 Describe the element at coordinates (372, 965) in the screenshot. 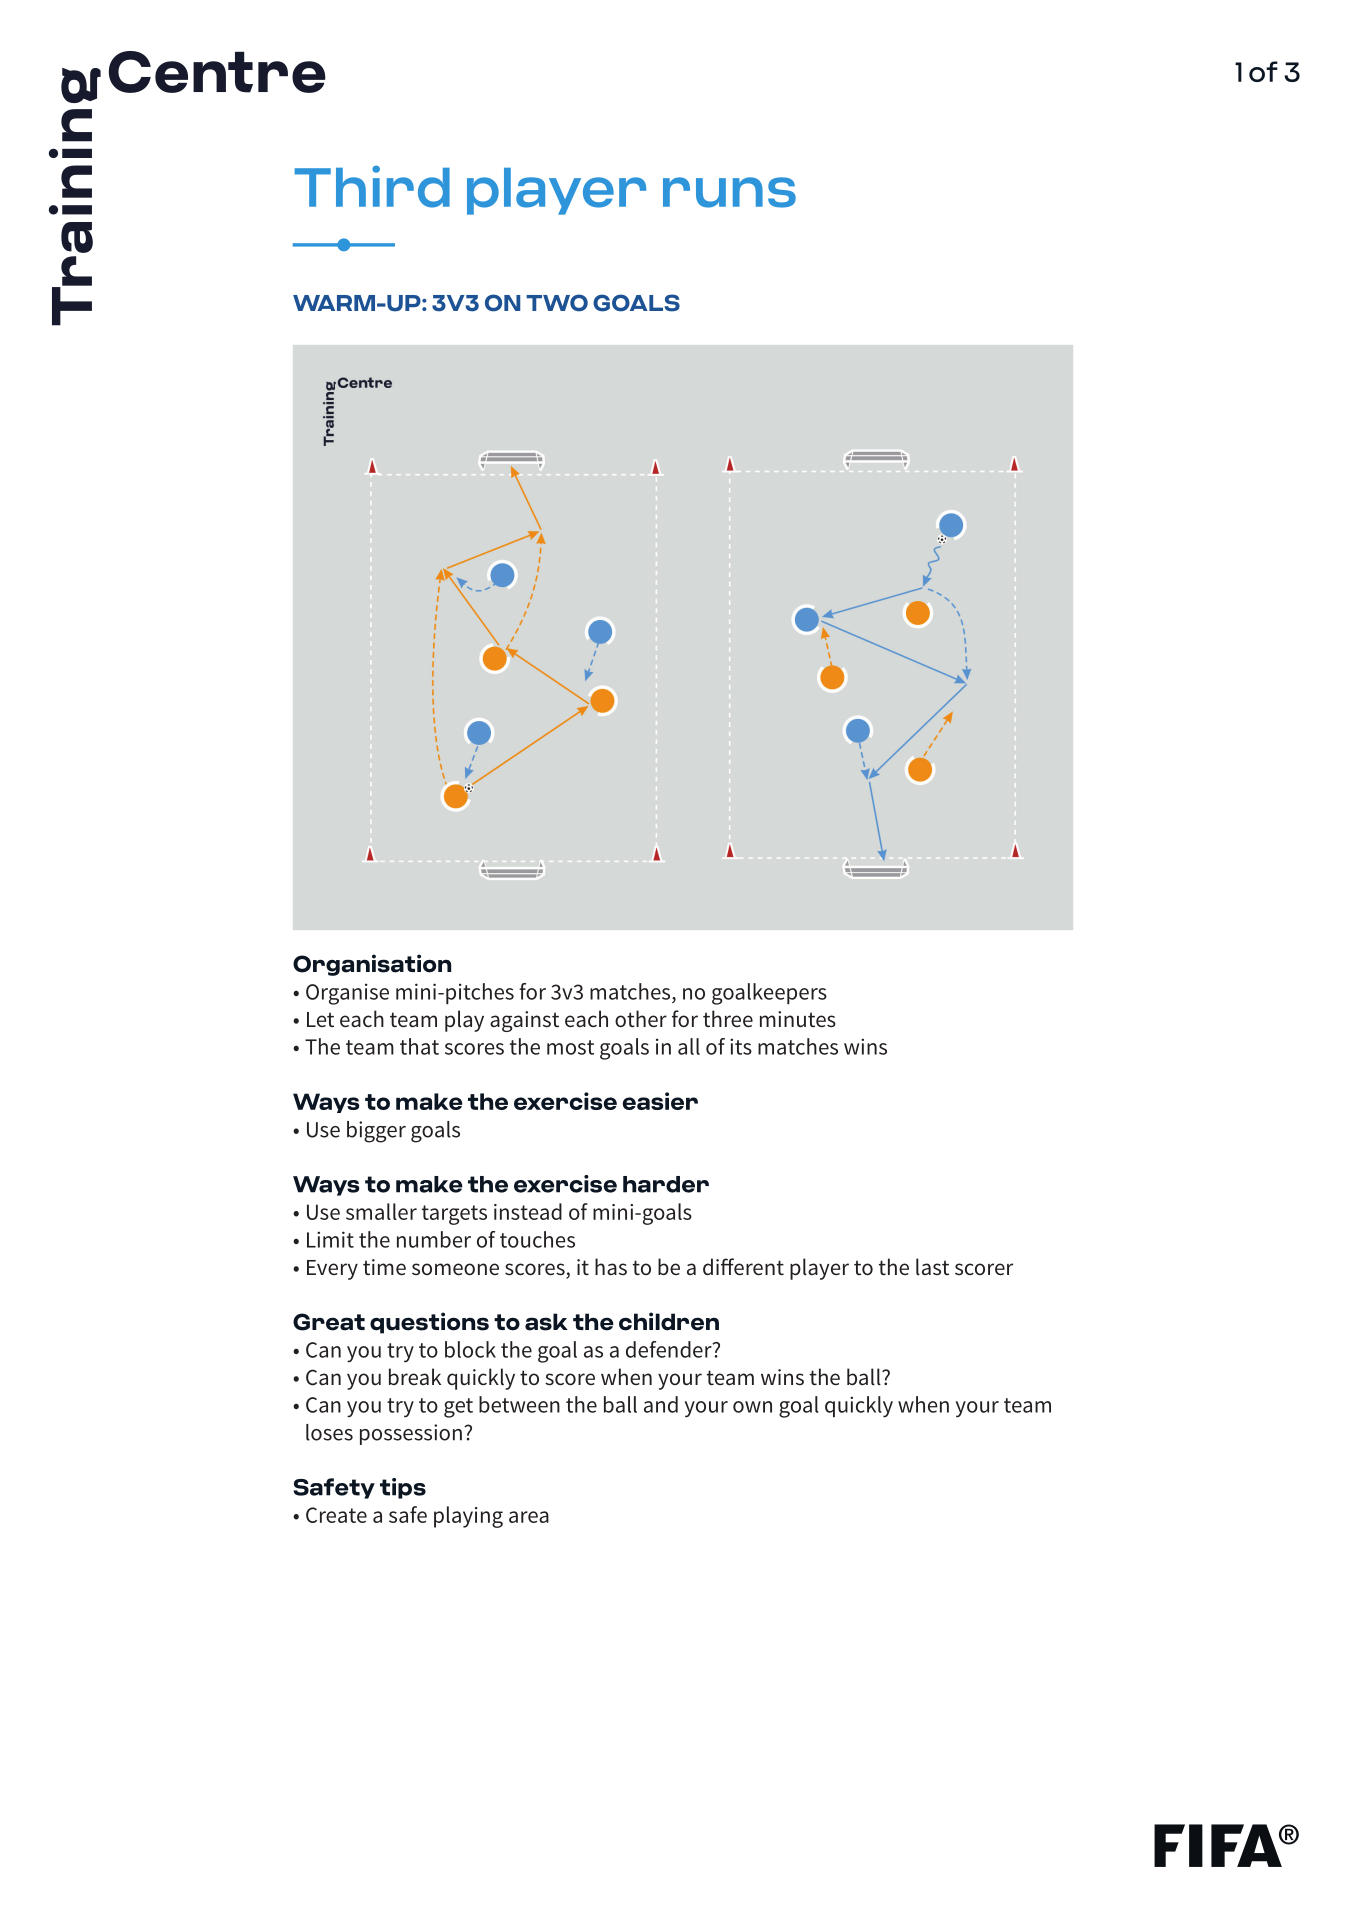

I see `Organisation` at that location.
